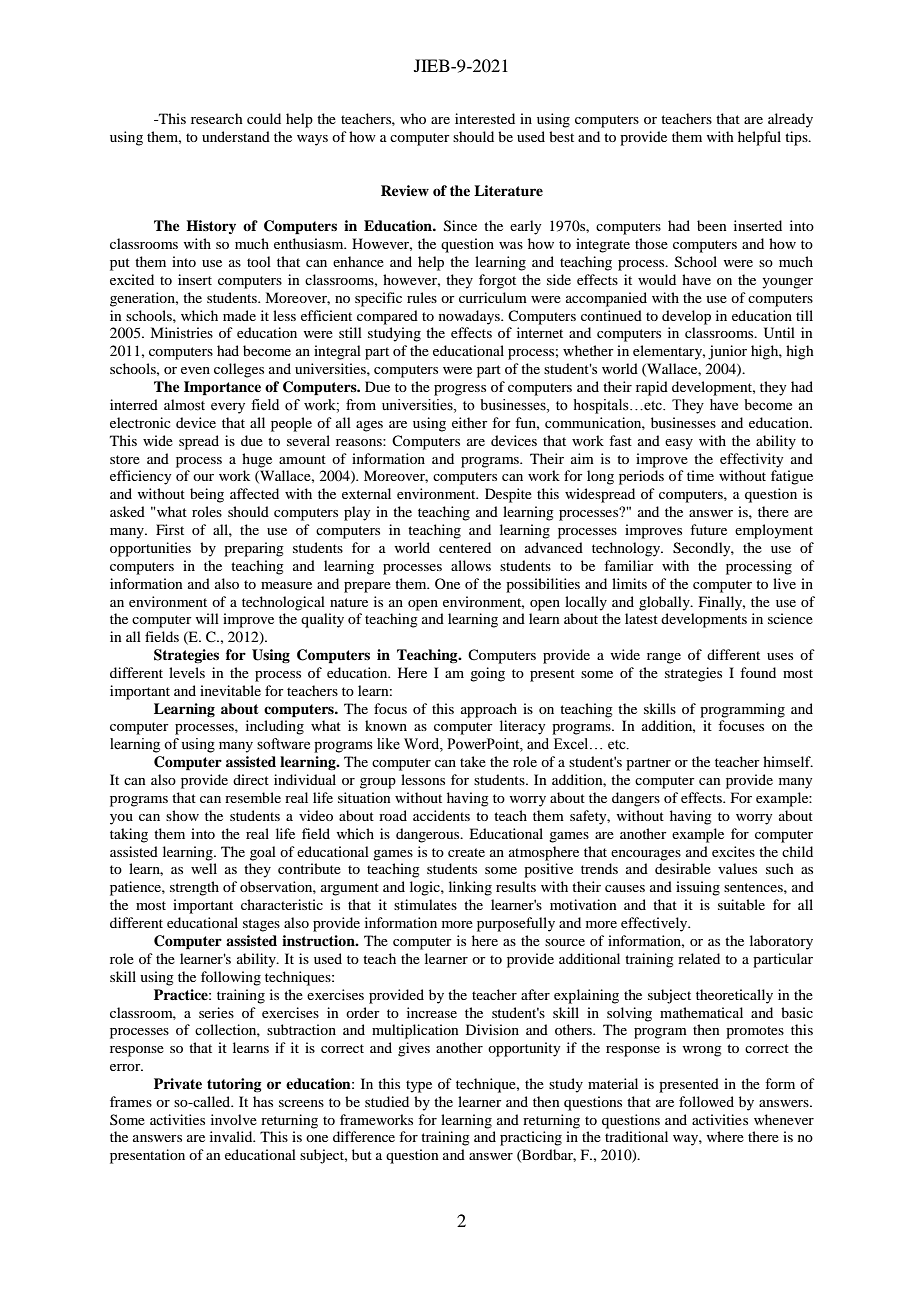 Image resolution: width=924 pixels, height=1308 pixels. Describe the element at coordinates (236, 136) in the image. I see `understand` at that location.
